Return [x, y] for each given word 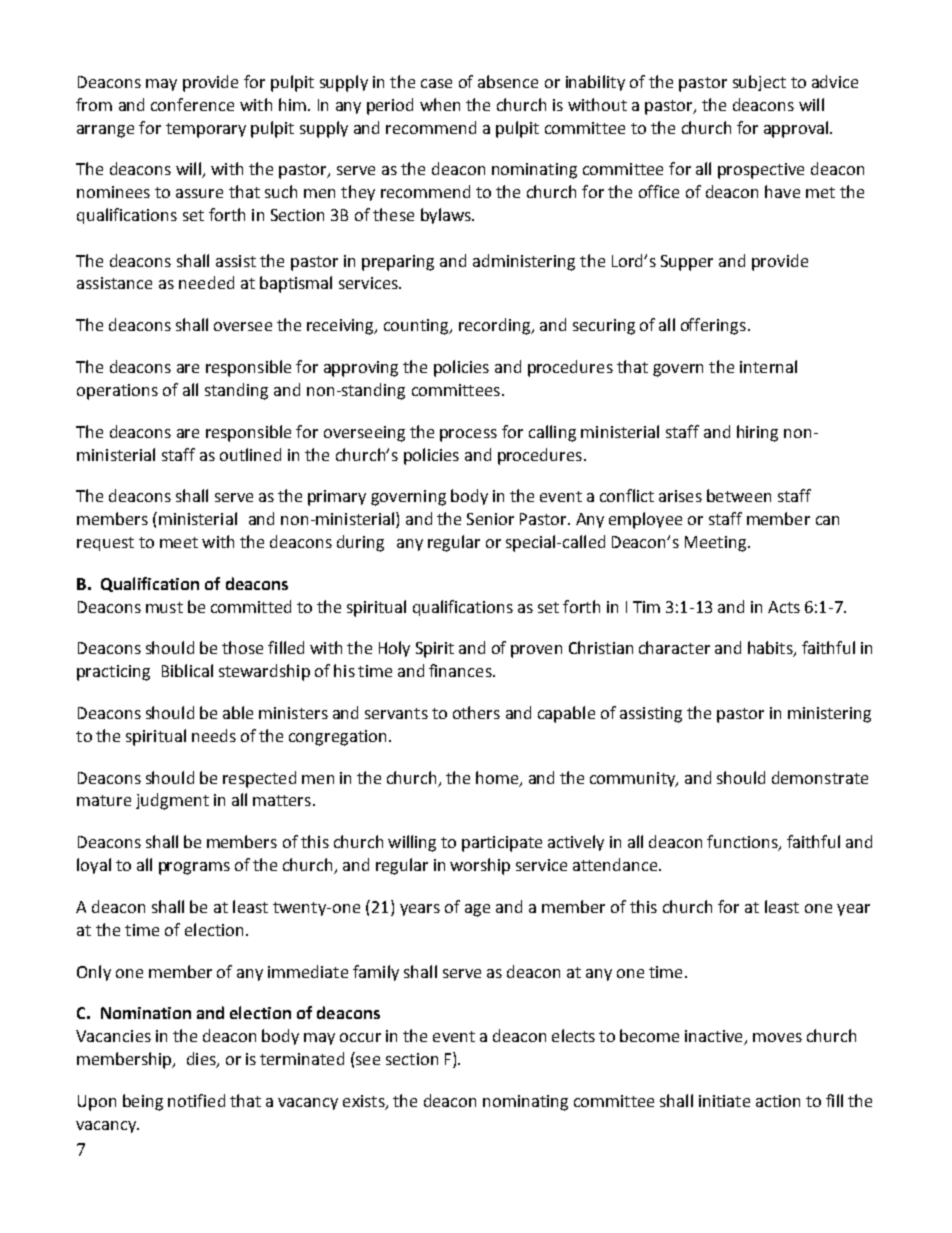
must [164, 607]
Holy [394, 649]
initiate [724, 1101]
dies [202, 1060]
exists [365, 1102]
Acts [784, 607]
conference [192, 104]
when [440, 104]
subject [759, 83]
